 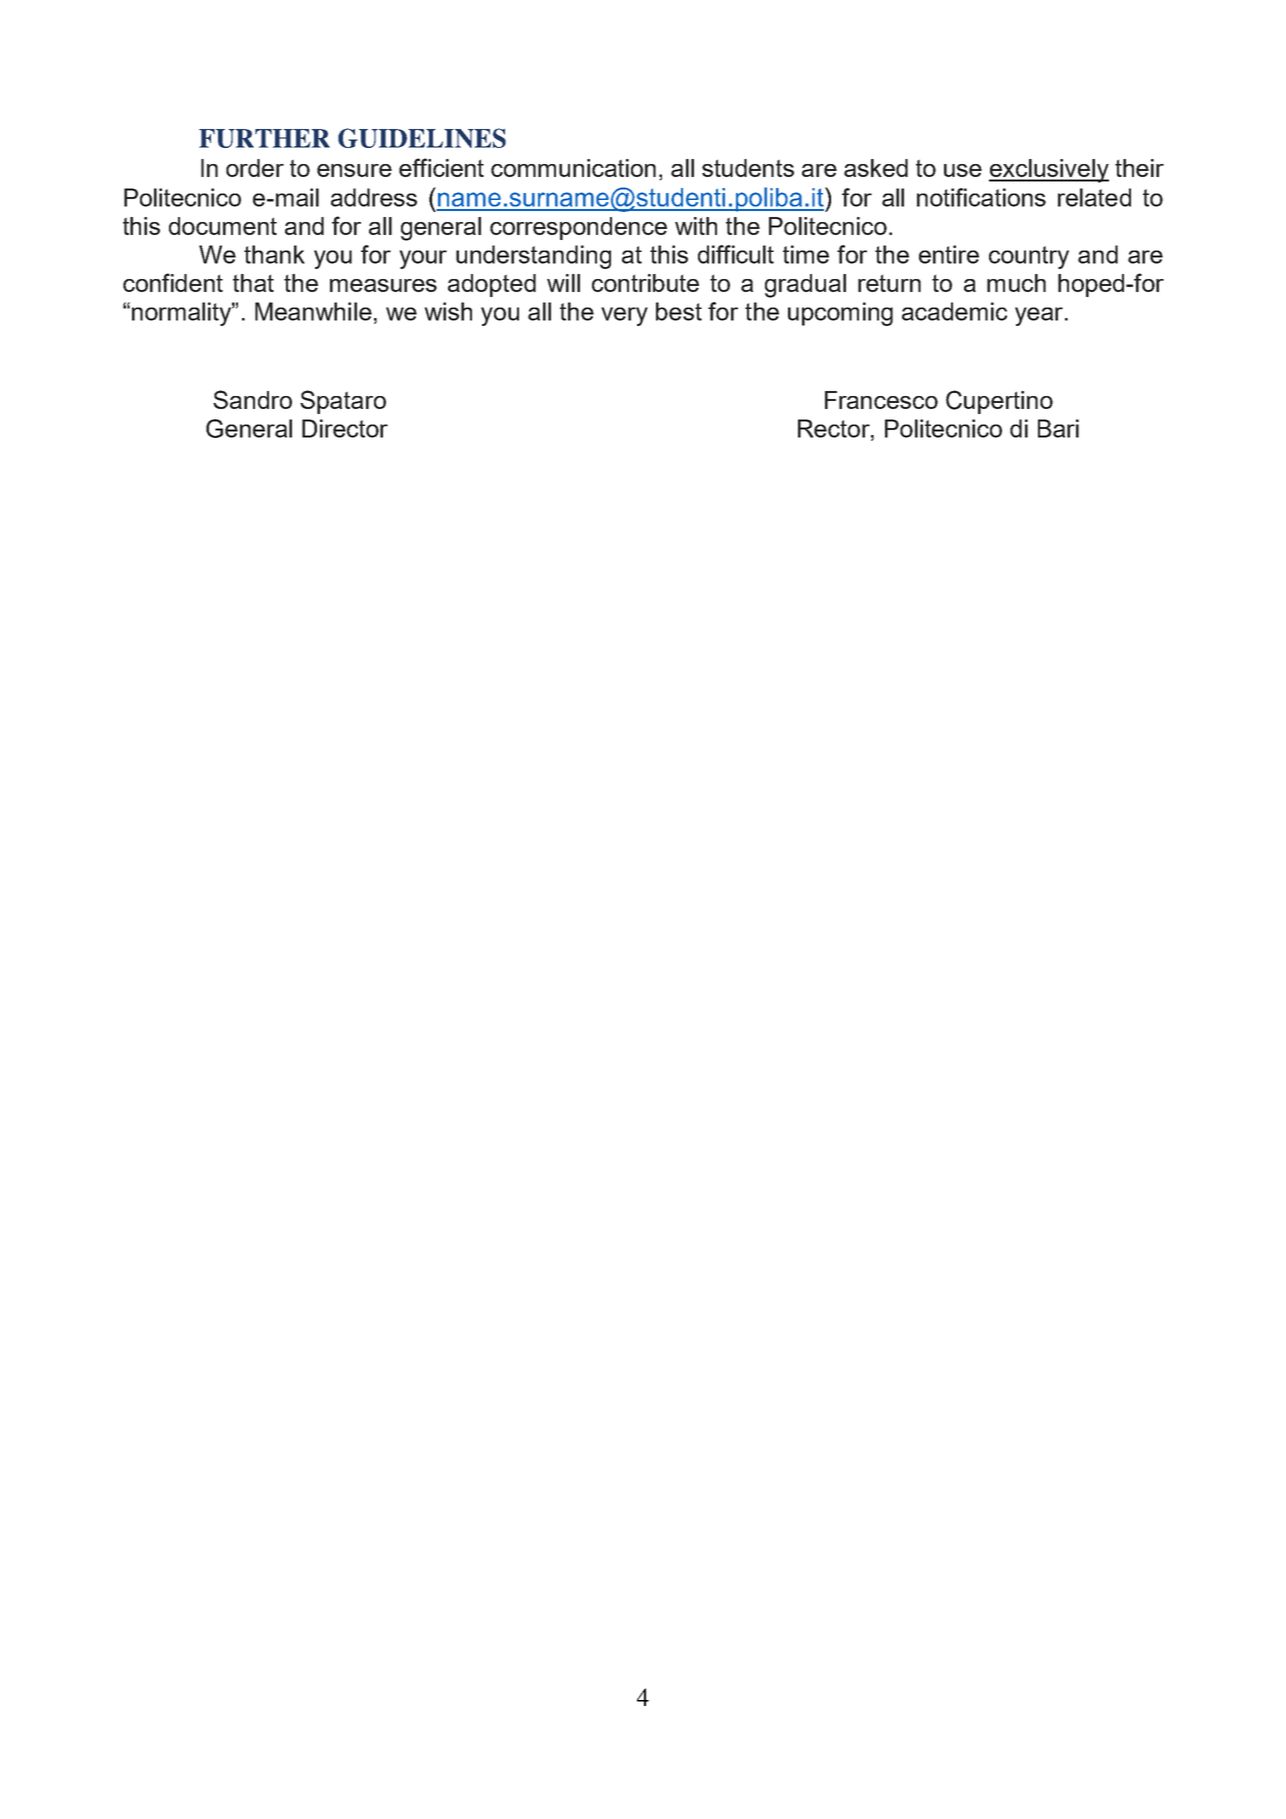 I want to click on communication, so click(x=573, y=168).
